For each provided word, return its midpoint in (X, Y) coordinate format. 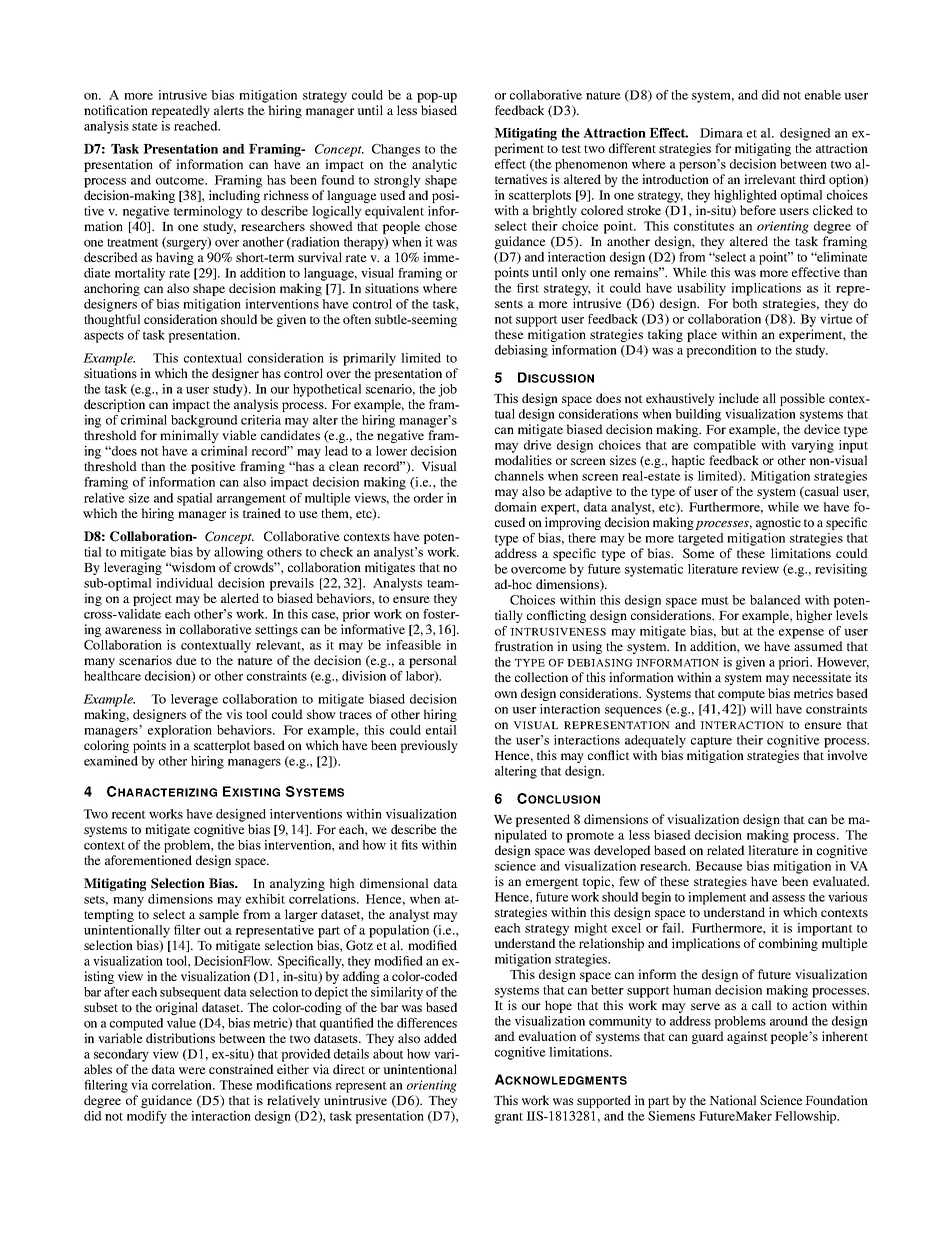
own (506, 694)
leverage (194, 700)
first (528, 288)
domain (516, 507)
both (745, 303)
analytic (434, 165)
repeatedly (180, 111)
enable (823, 95)
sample (219, 915)
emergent (552, 883)
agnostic (778, 523)
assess (788, 898)
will (761, 709)
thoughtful (112, 320)
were (192, 1070)
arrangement (251, 500)
